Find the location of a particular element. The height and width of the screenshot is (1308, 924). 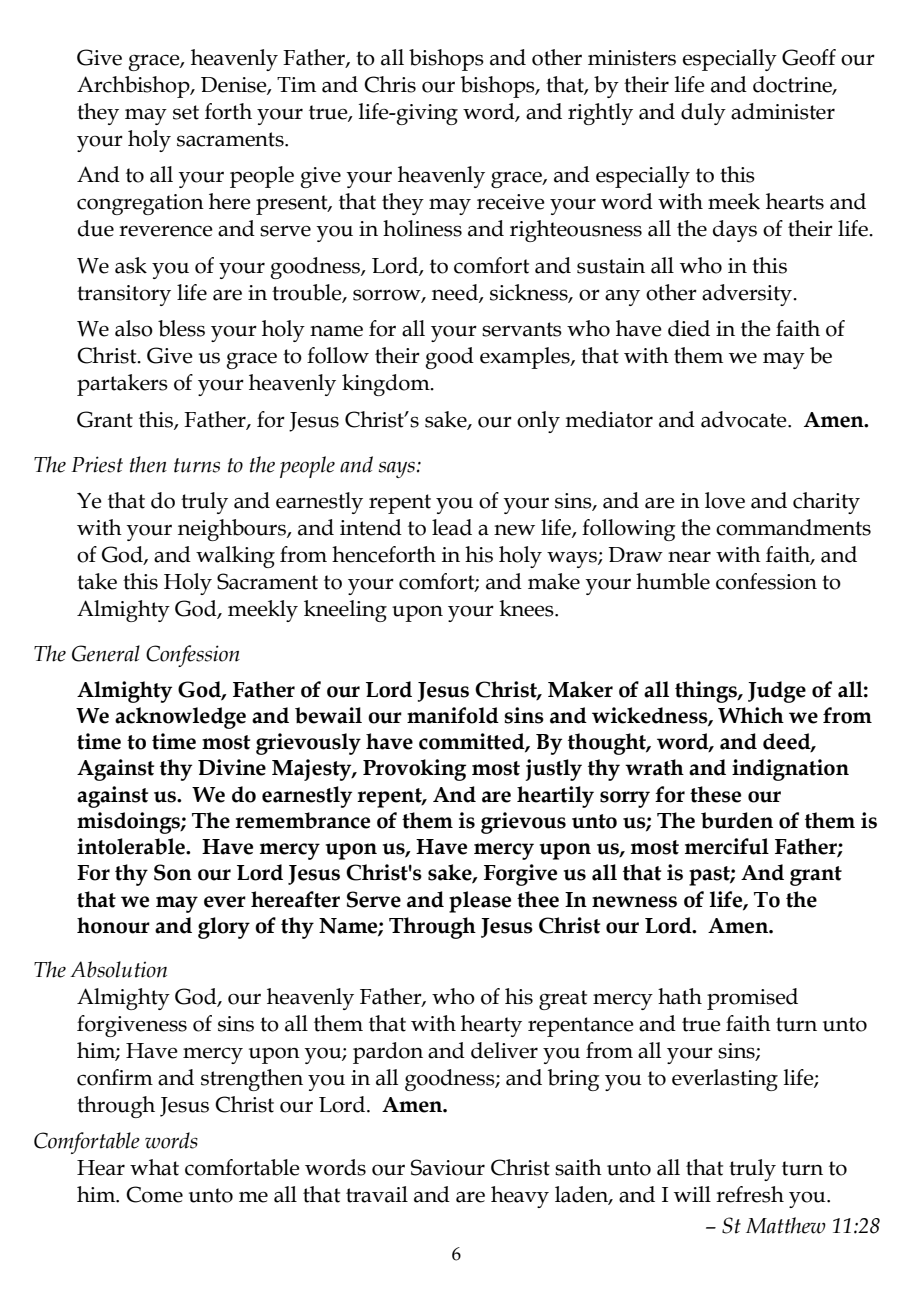

rightly is located at coordinates (600, 114).
